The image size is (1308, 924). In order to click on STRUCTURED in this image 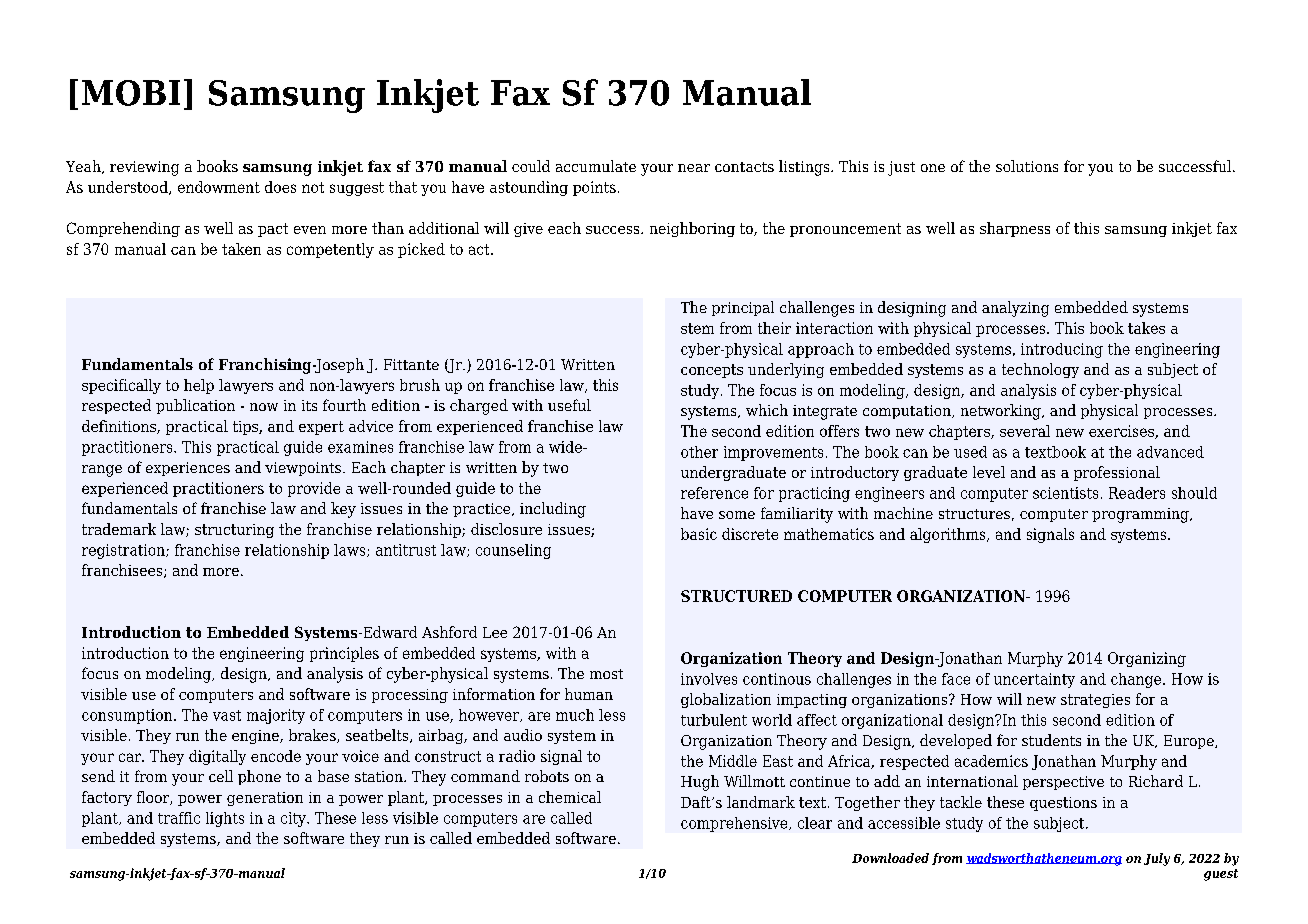, I will do `click(736, 596)`.
